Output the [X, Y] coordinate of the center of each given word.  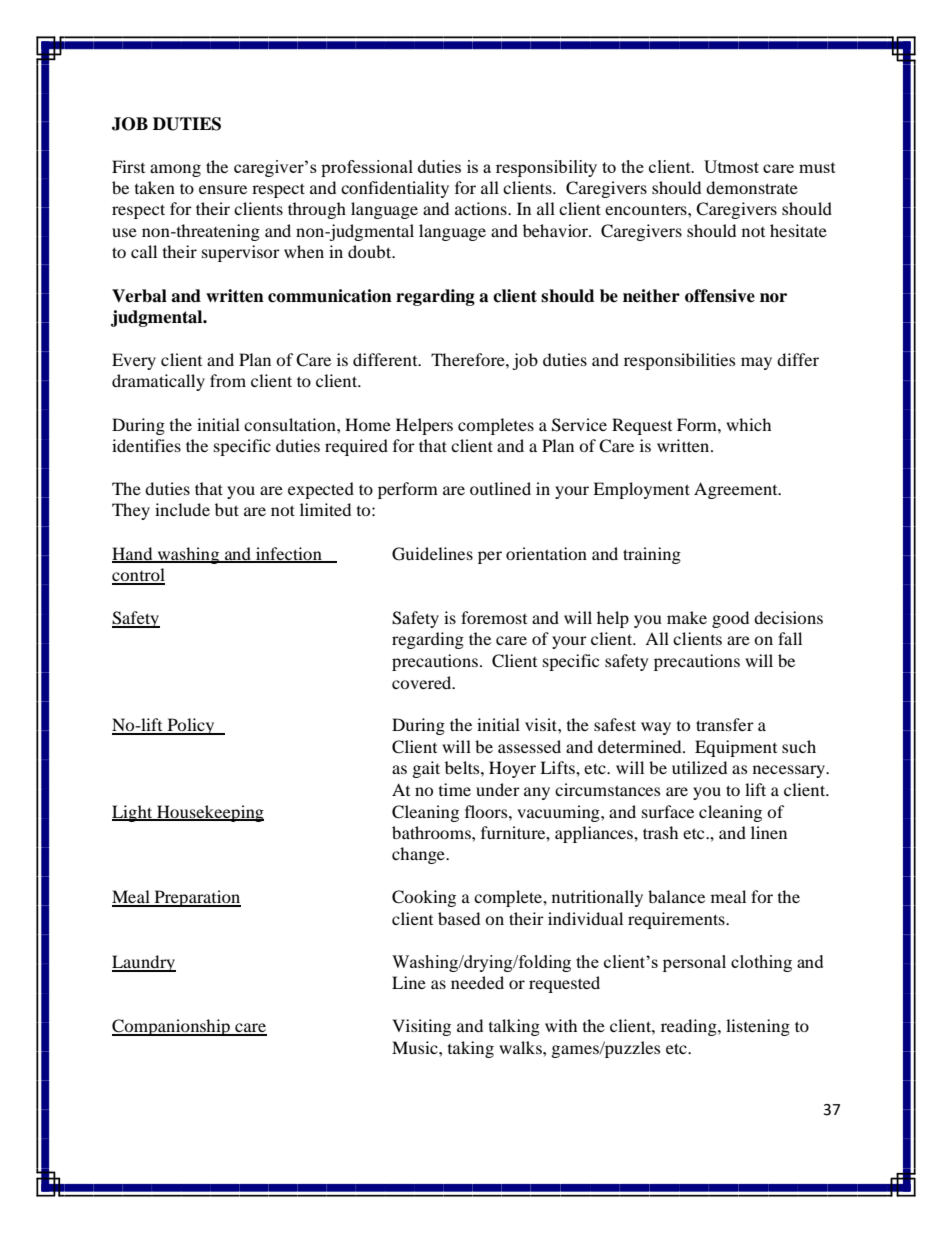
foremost [494, 617]
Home [368, 424]
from [228, 380]
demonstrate [752, 187]
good [730, 619]
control [138, 576]
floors [487, 811]
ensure [223, 189]
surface [668, 811]
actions [482, 208]
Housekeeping [209, 813]
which [748, 424]
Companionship [172, 1027]
